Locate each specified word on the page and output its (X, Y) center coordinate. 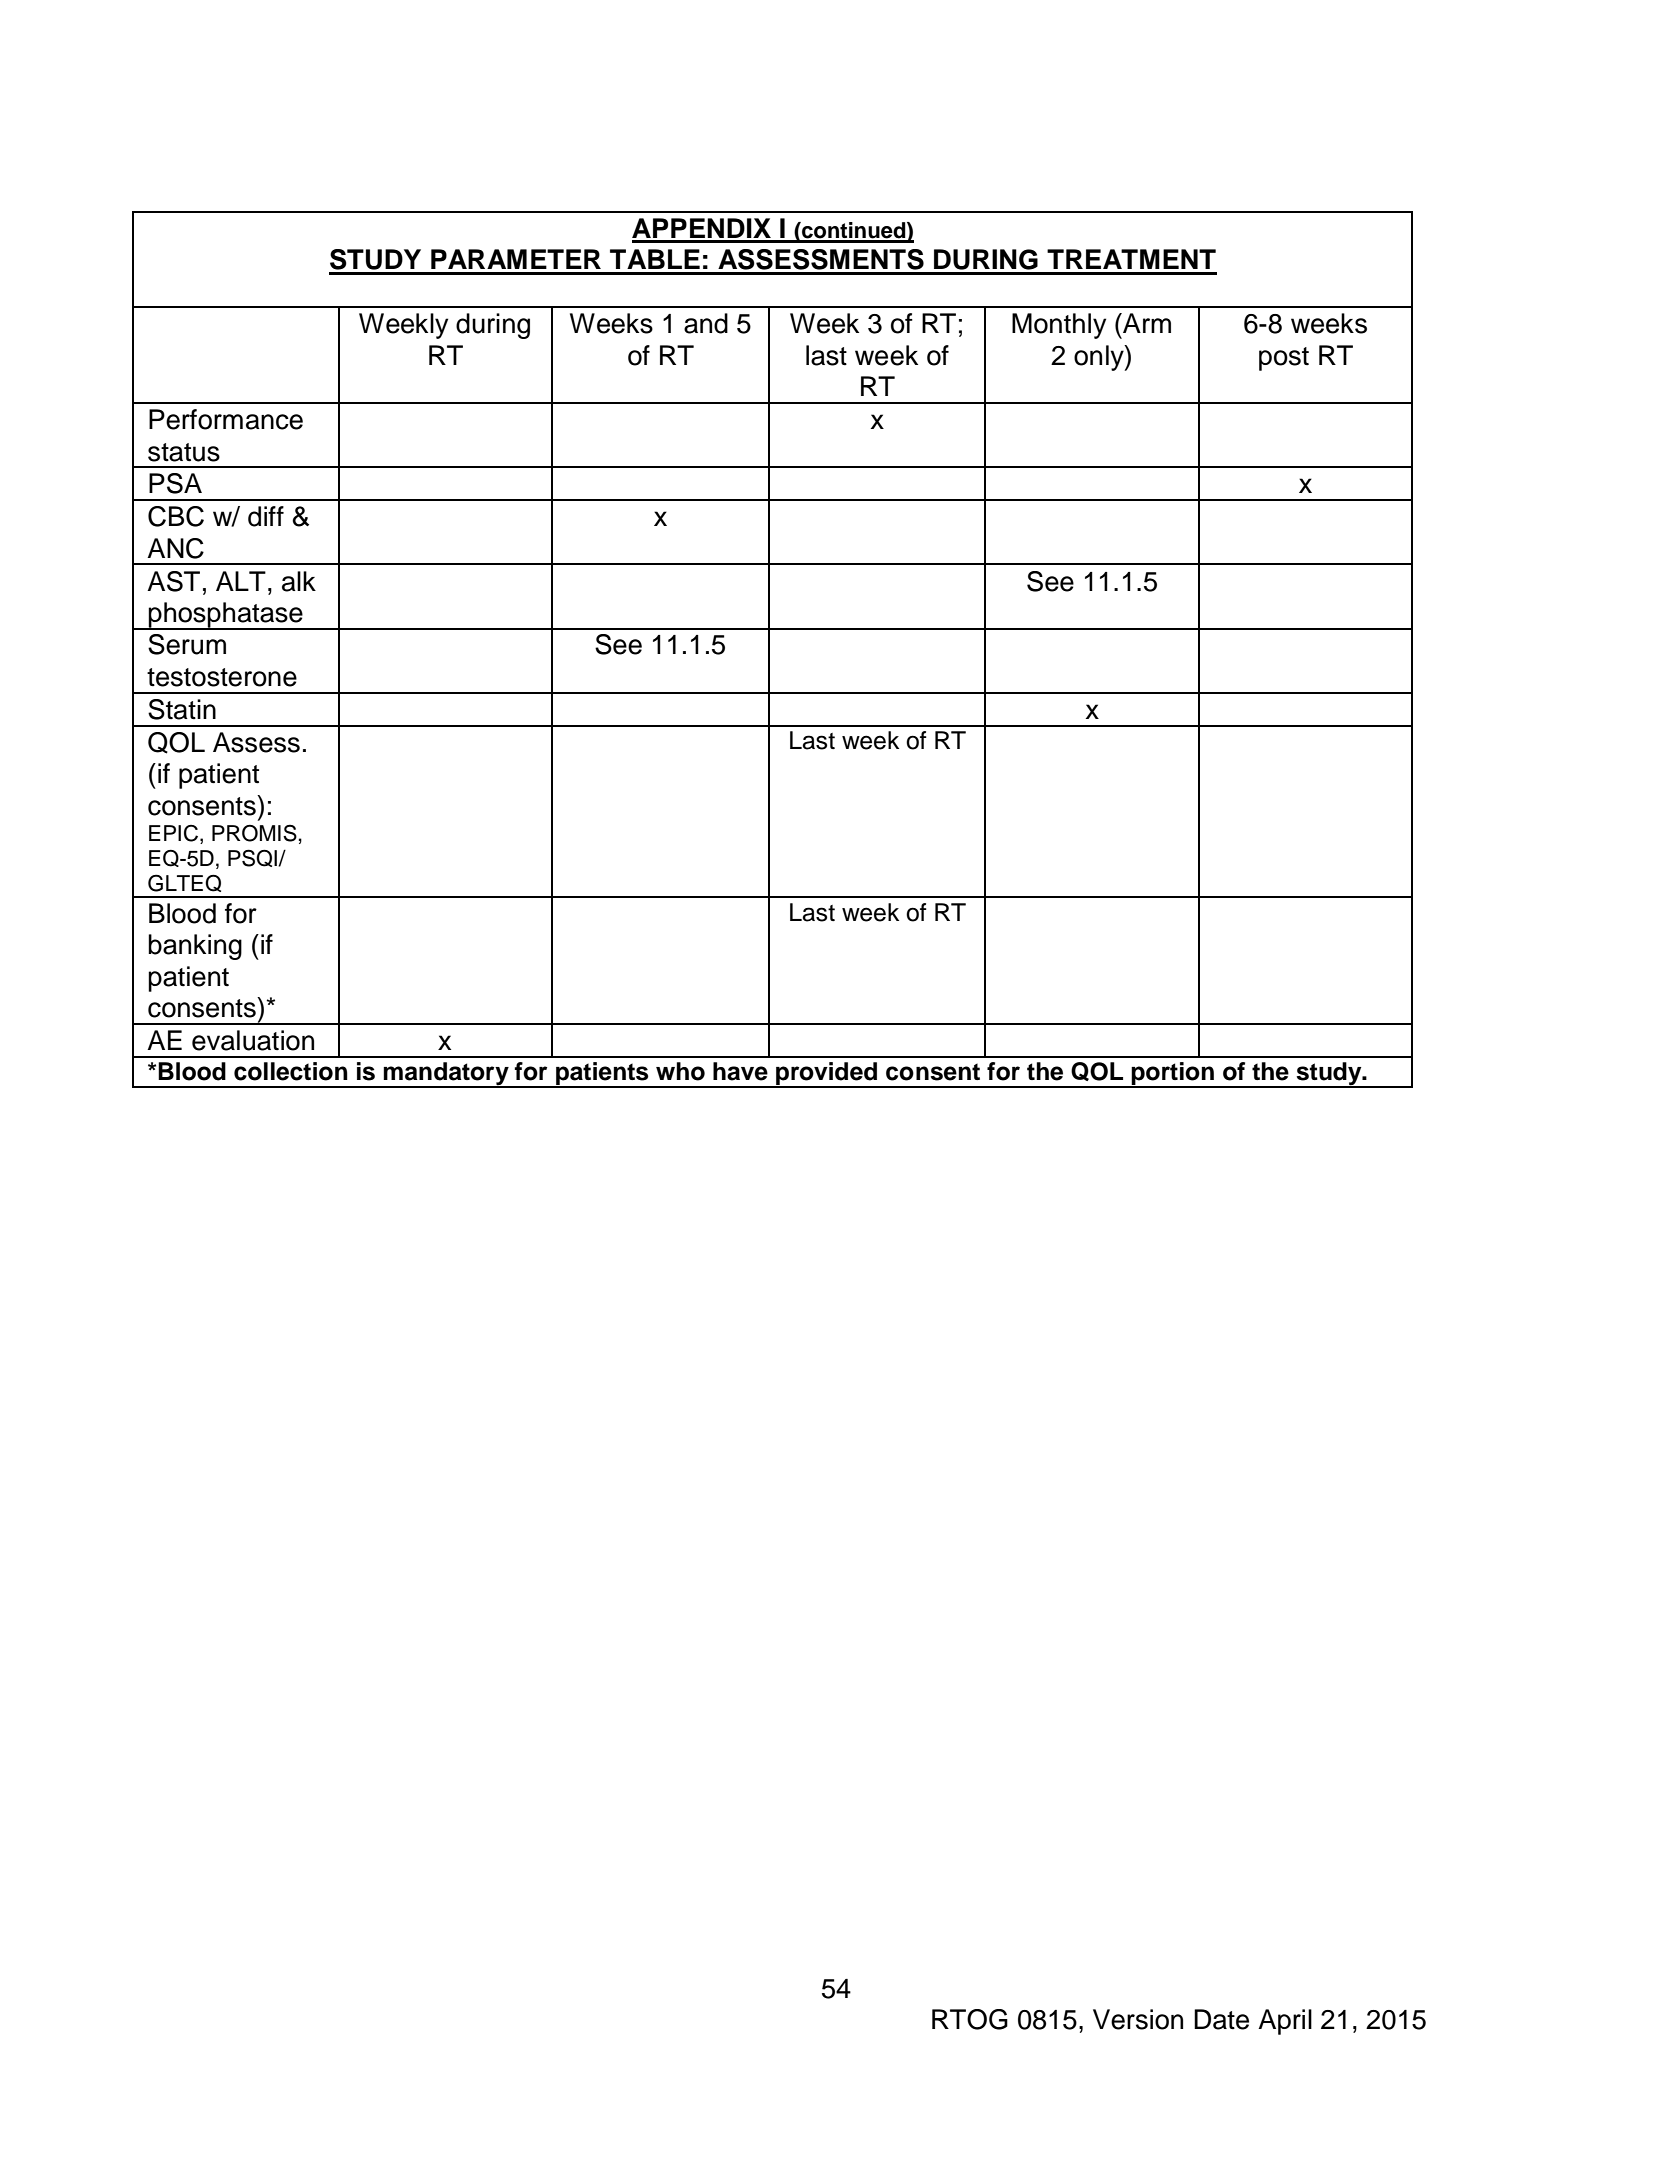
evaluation (253, 1040)
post (1284, 359)
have (740, 1071)
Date (1221, 2019)
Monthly (1059, 326)
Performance (226, 419)
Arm (1146, 323)
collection (291, 1071)
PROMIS (254, 833)
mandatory (446, 1074)
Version (1138, 2019)
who (680, 1071)
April (1285, 2022)
